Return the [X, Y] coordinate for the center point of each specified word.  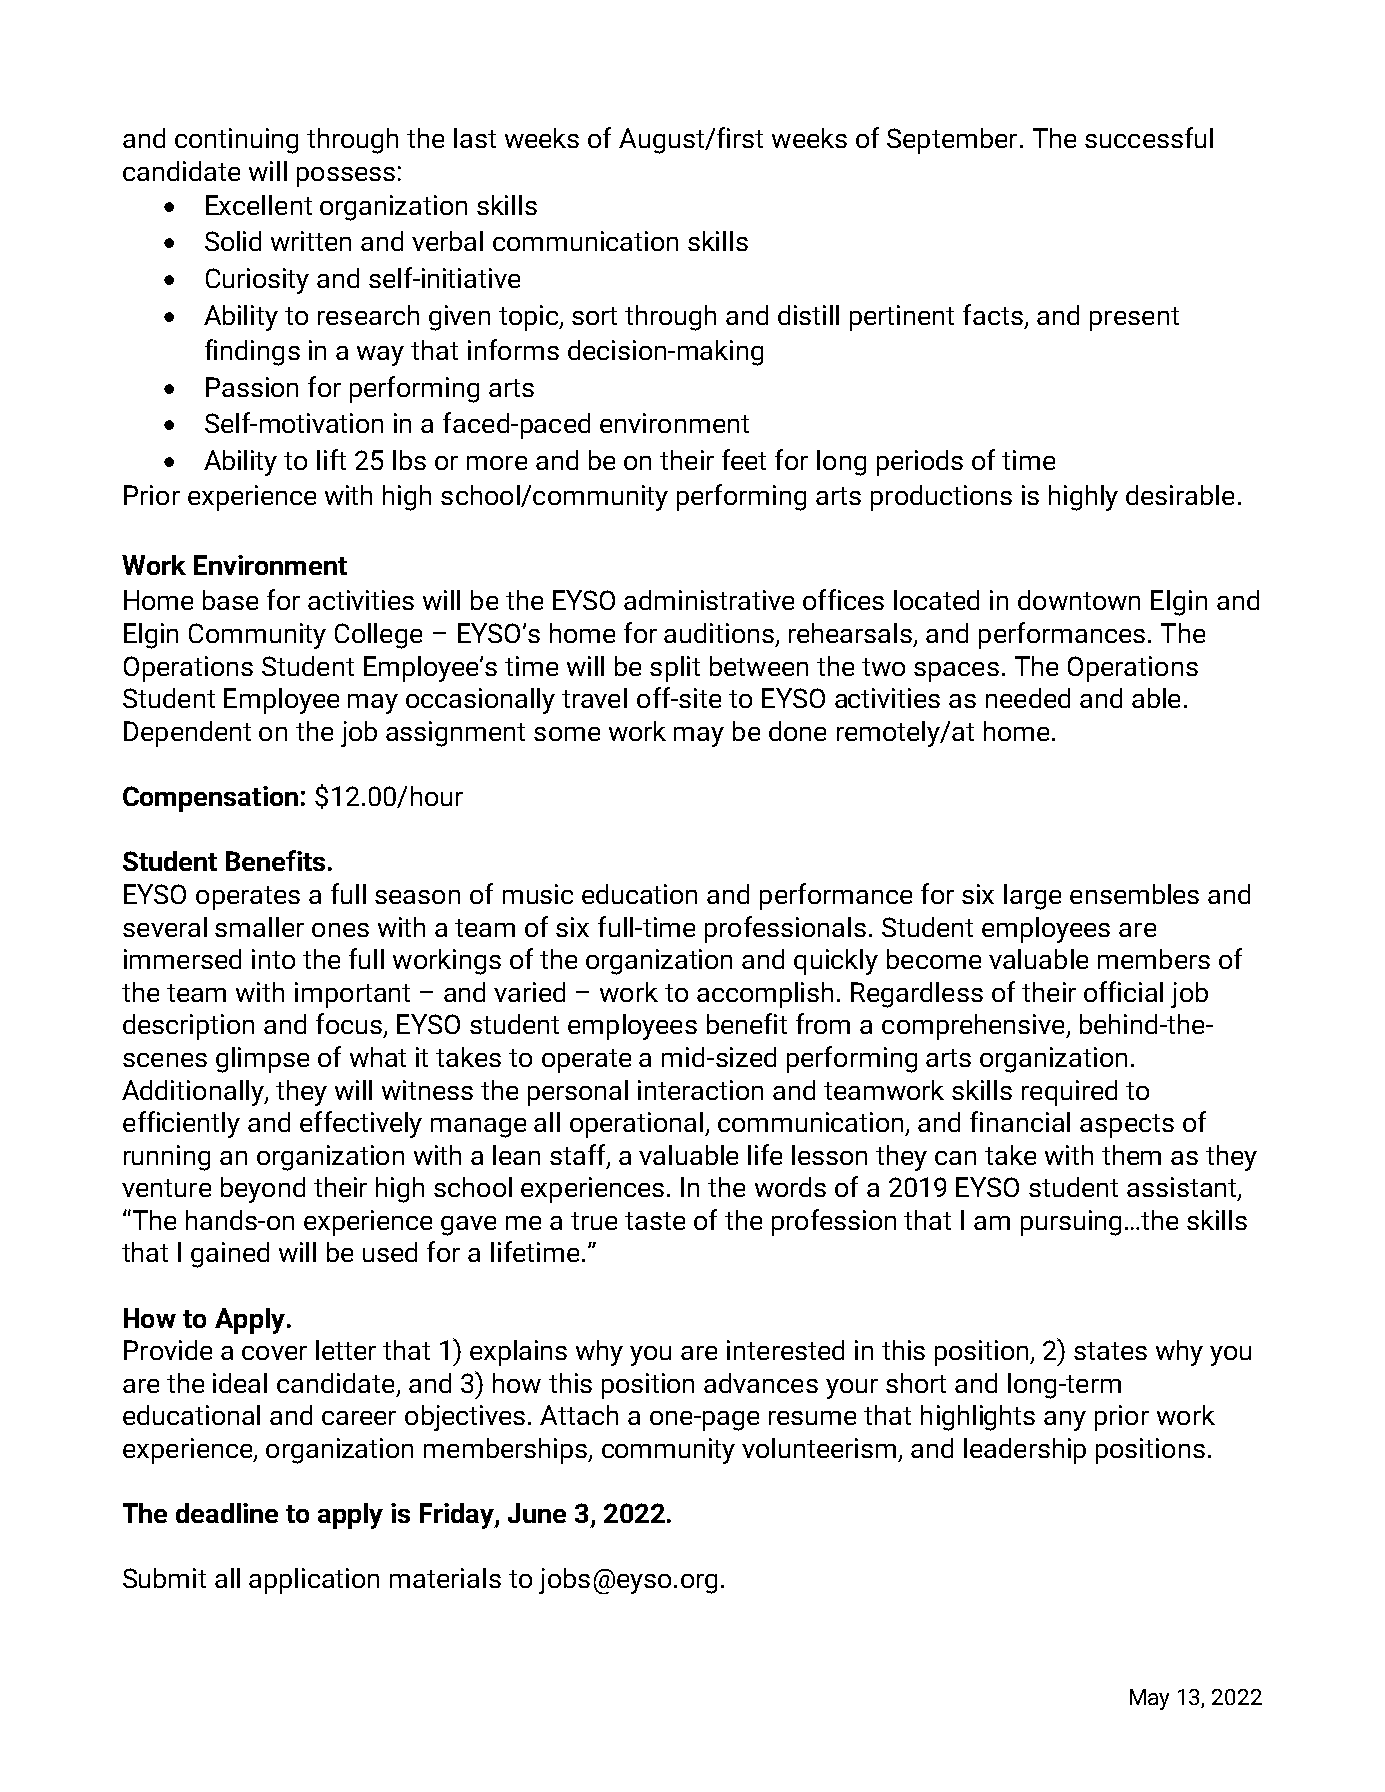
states [1110, 1351]
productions [941, 498]
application [314, 1581]
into [273, 959]
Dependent [187, 734]
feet [744, 459]
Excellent [259, 205]
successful [1149, 137]
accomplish [765, 995]
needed [1028, 698]
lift [331, 459]
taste [655, 1221]
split [675, 669]
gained [230, 1255]
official [1123, 991]
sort [594, 316]
